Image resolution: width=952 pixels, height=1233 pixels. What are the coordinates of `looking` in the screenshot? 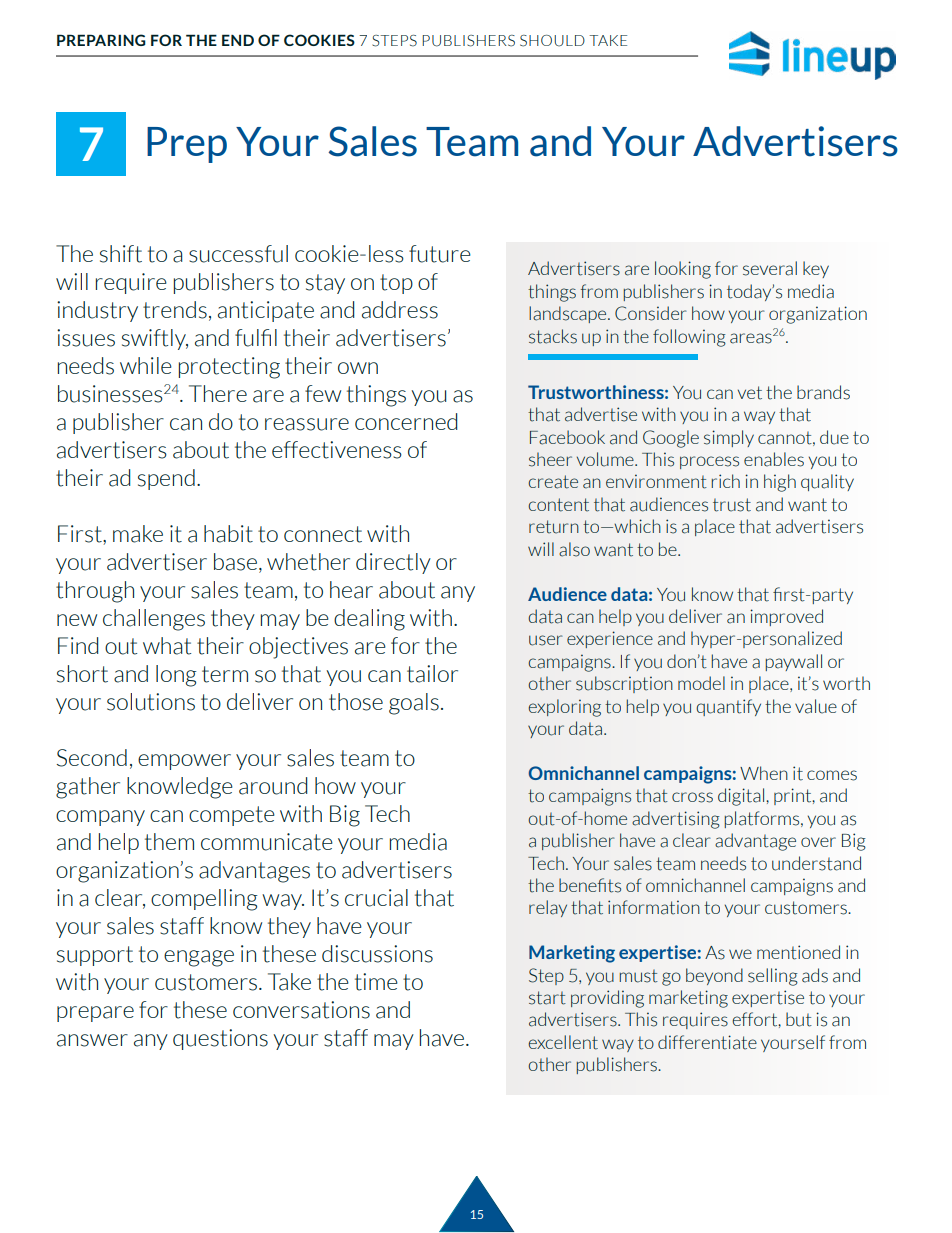 It's located at (683, 270).
